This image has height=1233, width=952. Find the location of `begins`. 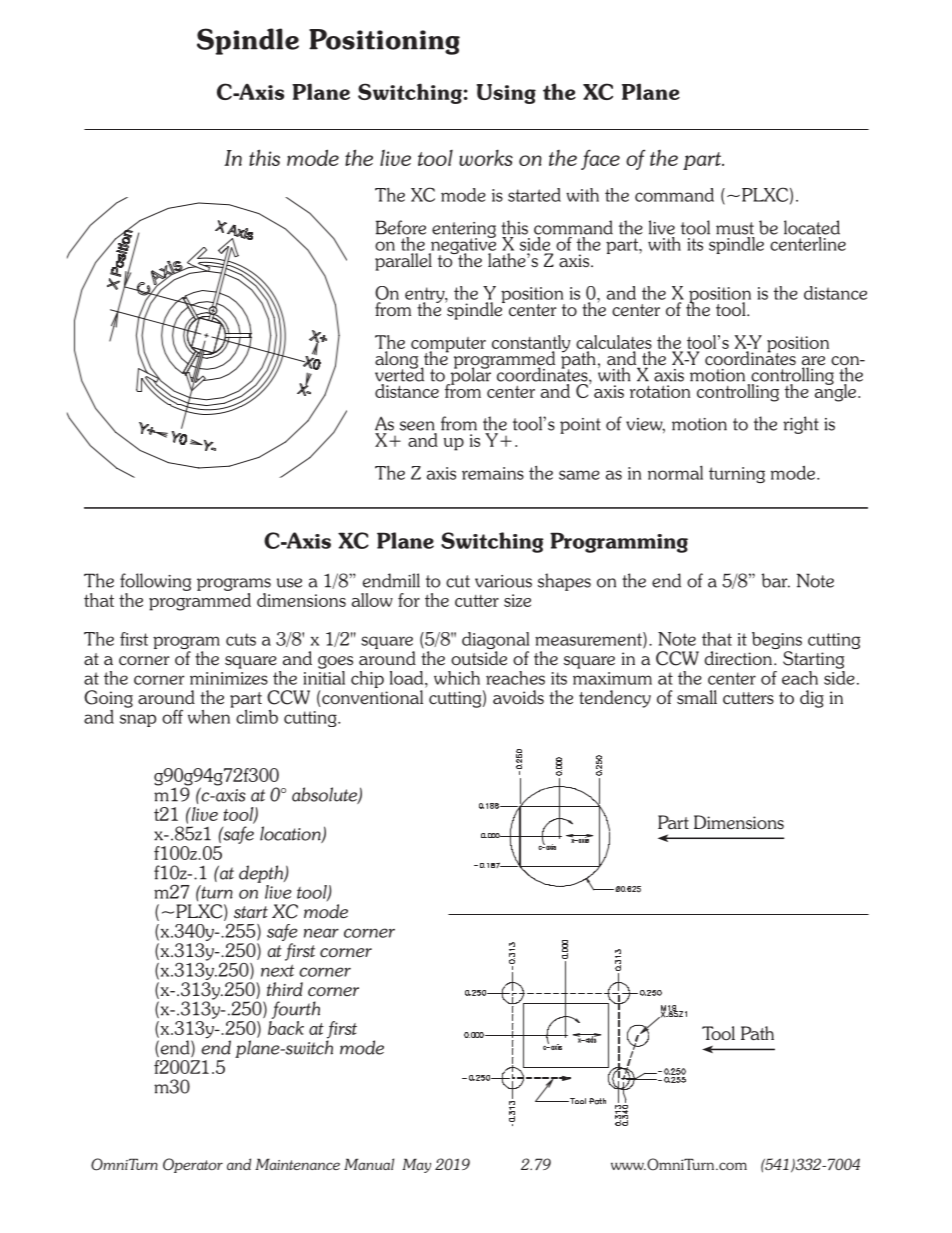

begins is located at coordinates (777, 642).
